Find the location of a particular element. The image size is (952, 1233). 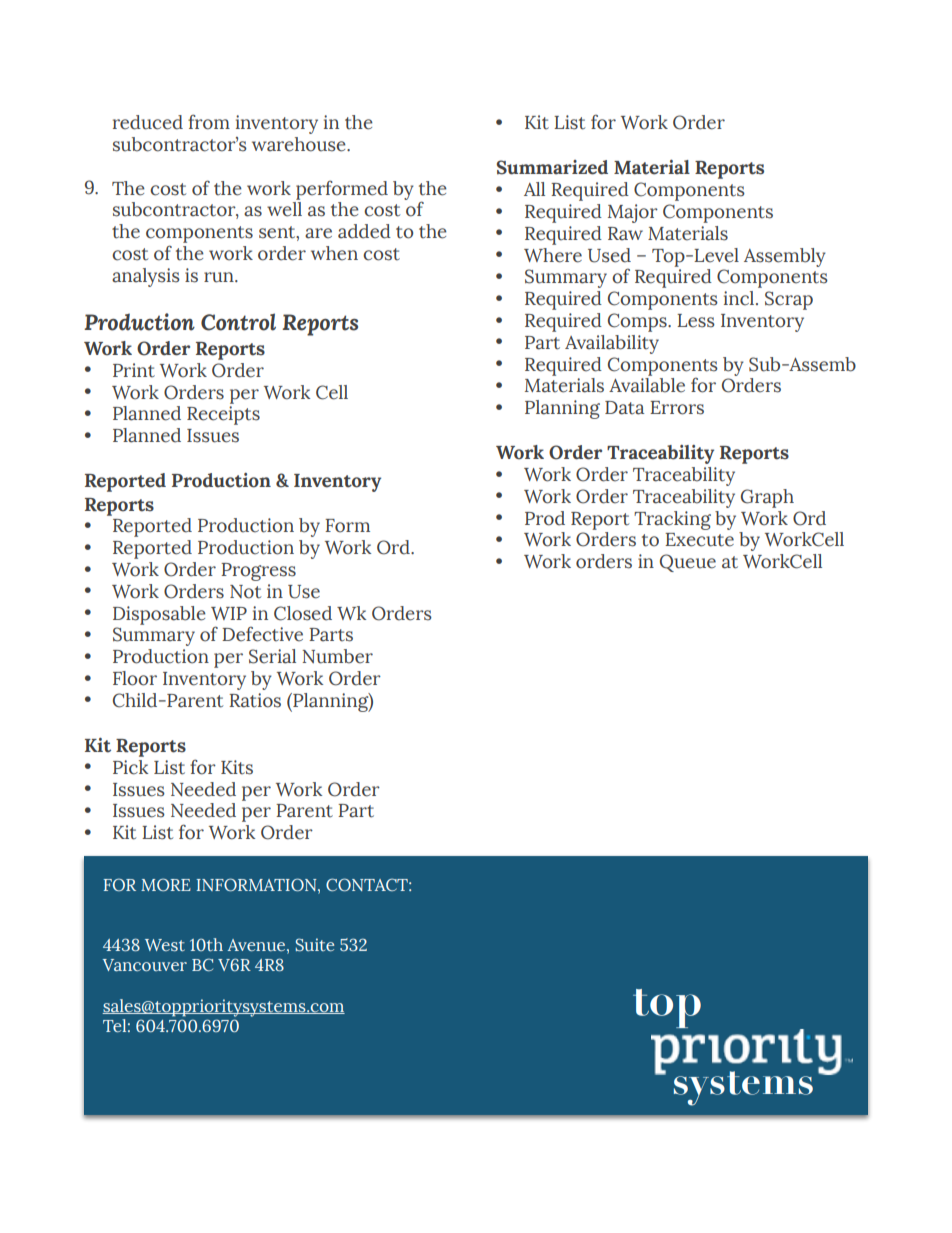

from is located at coordinates (209, 122).
